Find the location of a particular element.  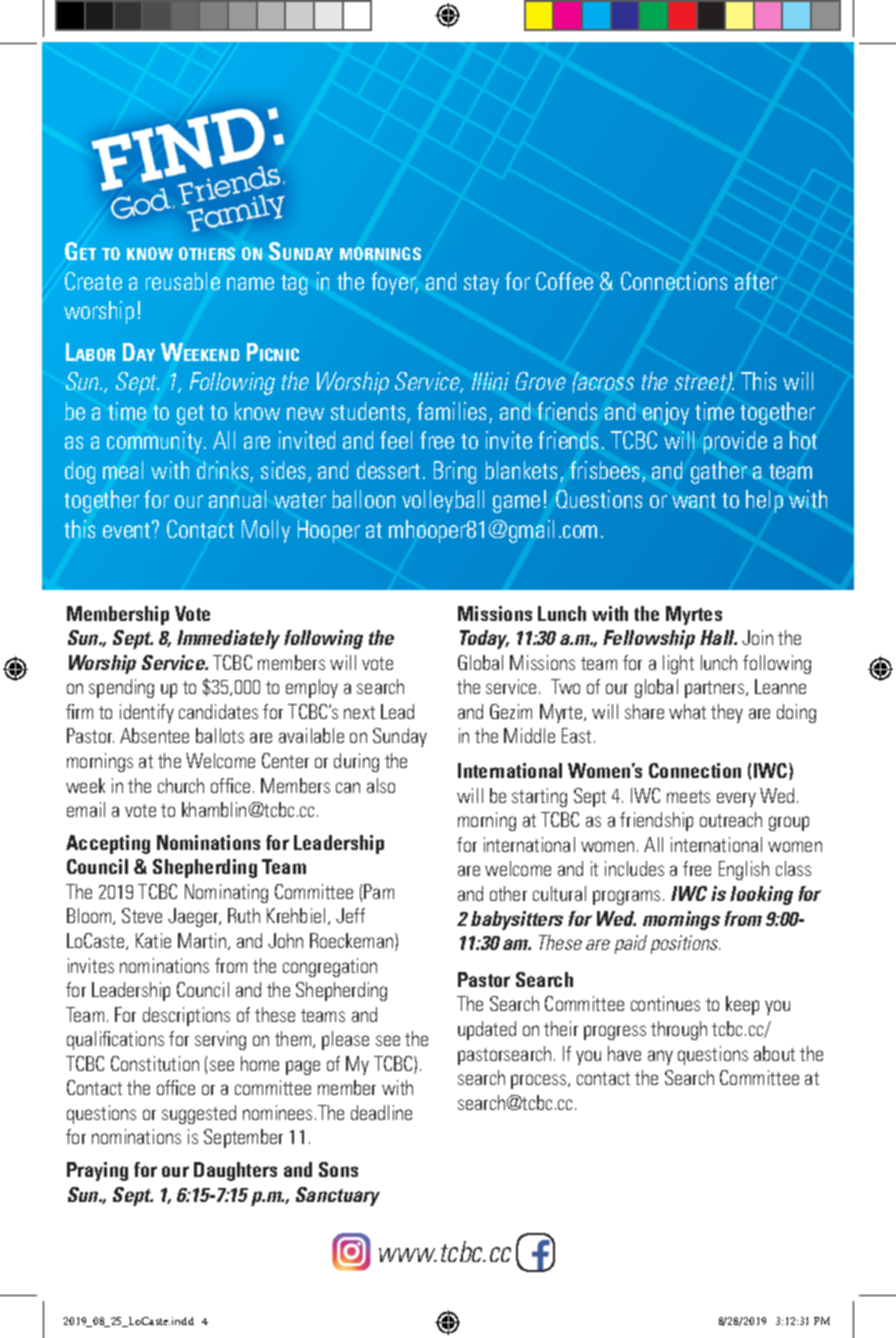

after is located at coordinates (756, 281).
